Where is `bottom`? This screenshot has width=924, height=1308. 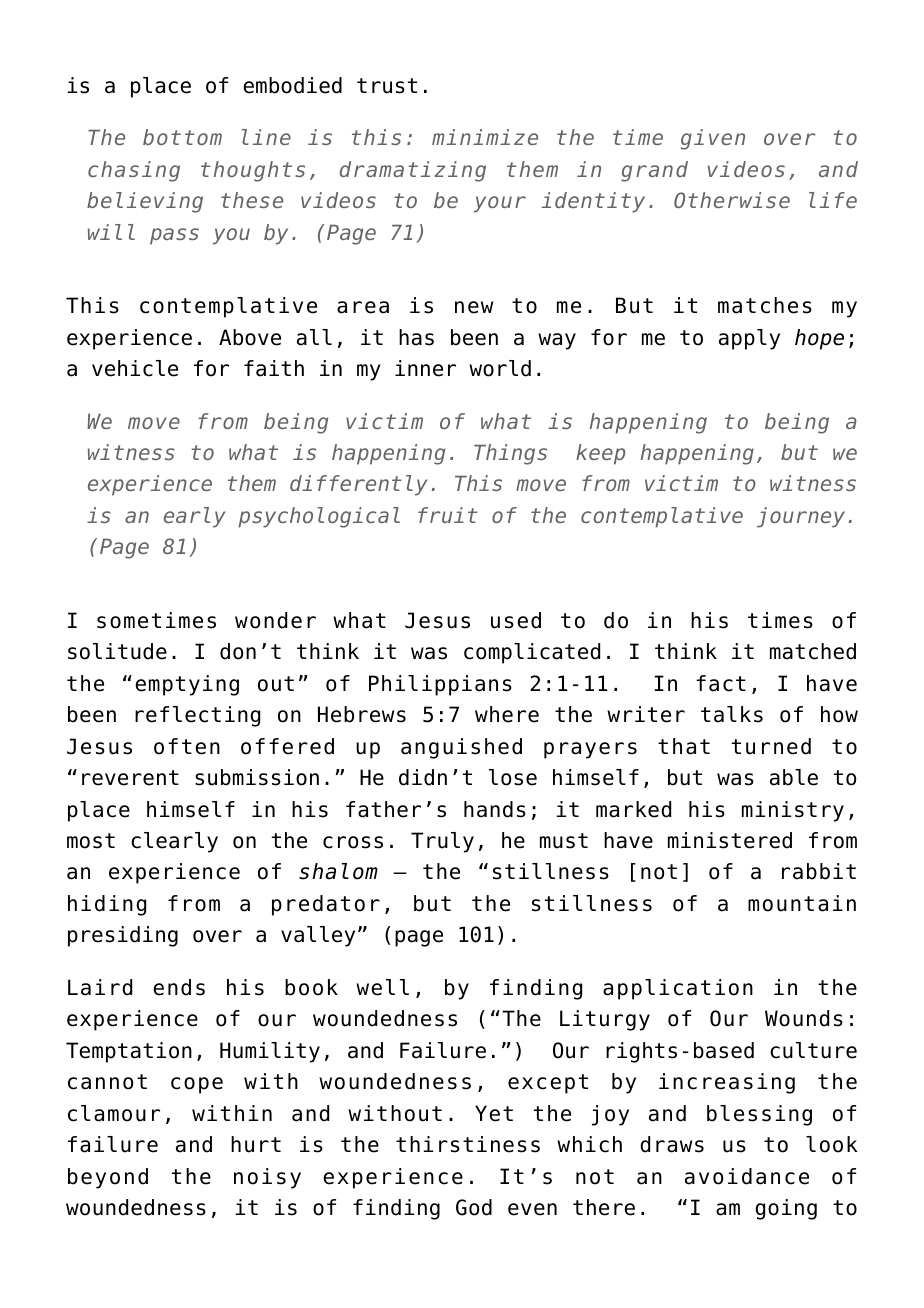
bottom is located at coordinates (182, 137).
